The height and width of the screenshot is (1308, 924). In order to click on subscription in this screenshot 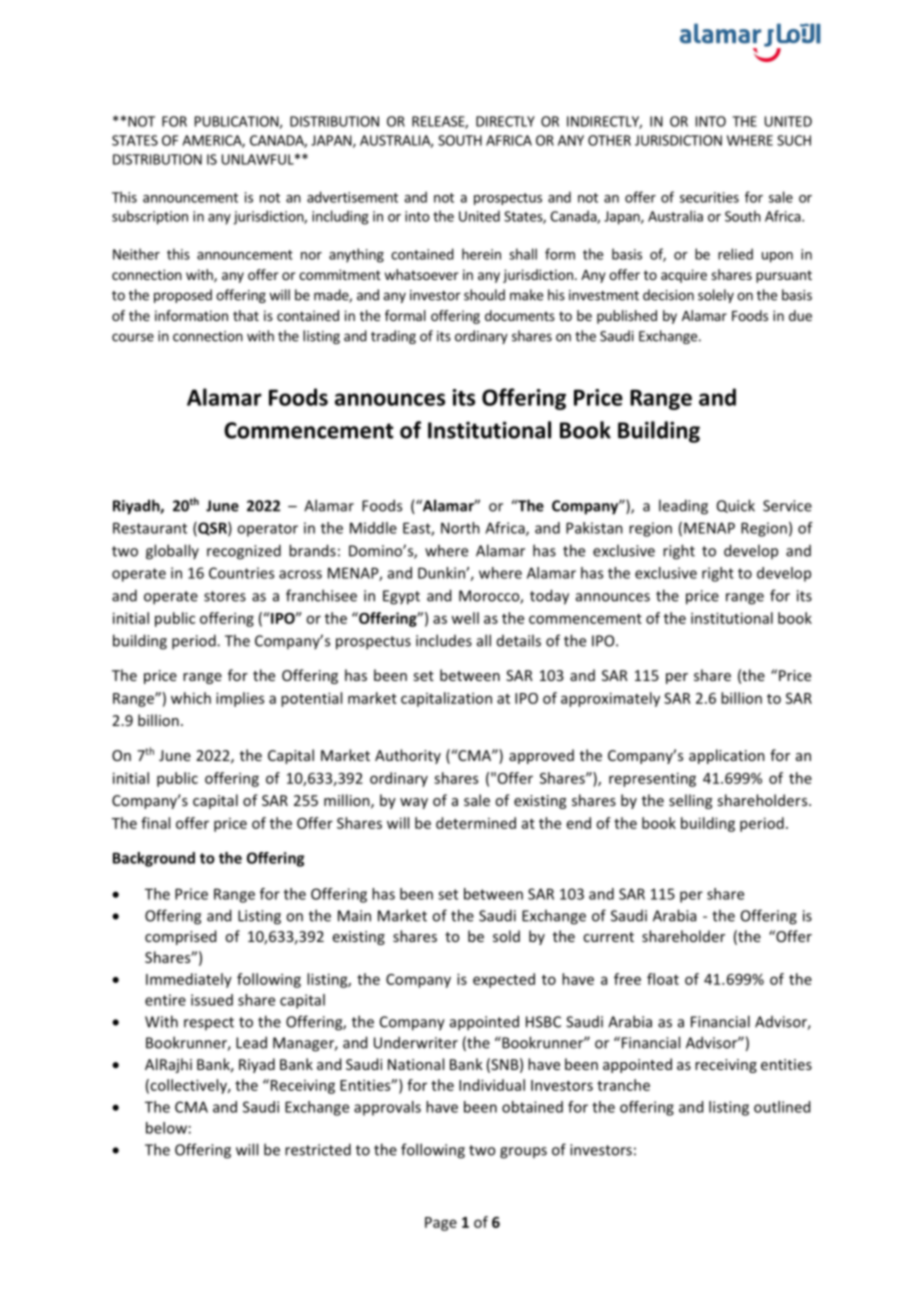, I will do `click(150, 217)`.
